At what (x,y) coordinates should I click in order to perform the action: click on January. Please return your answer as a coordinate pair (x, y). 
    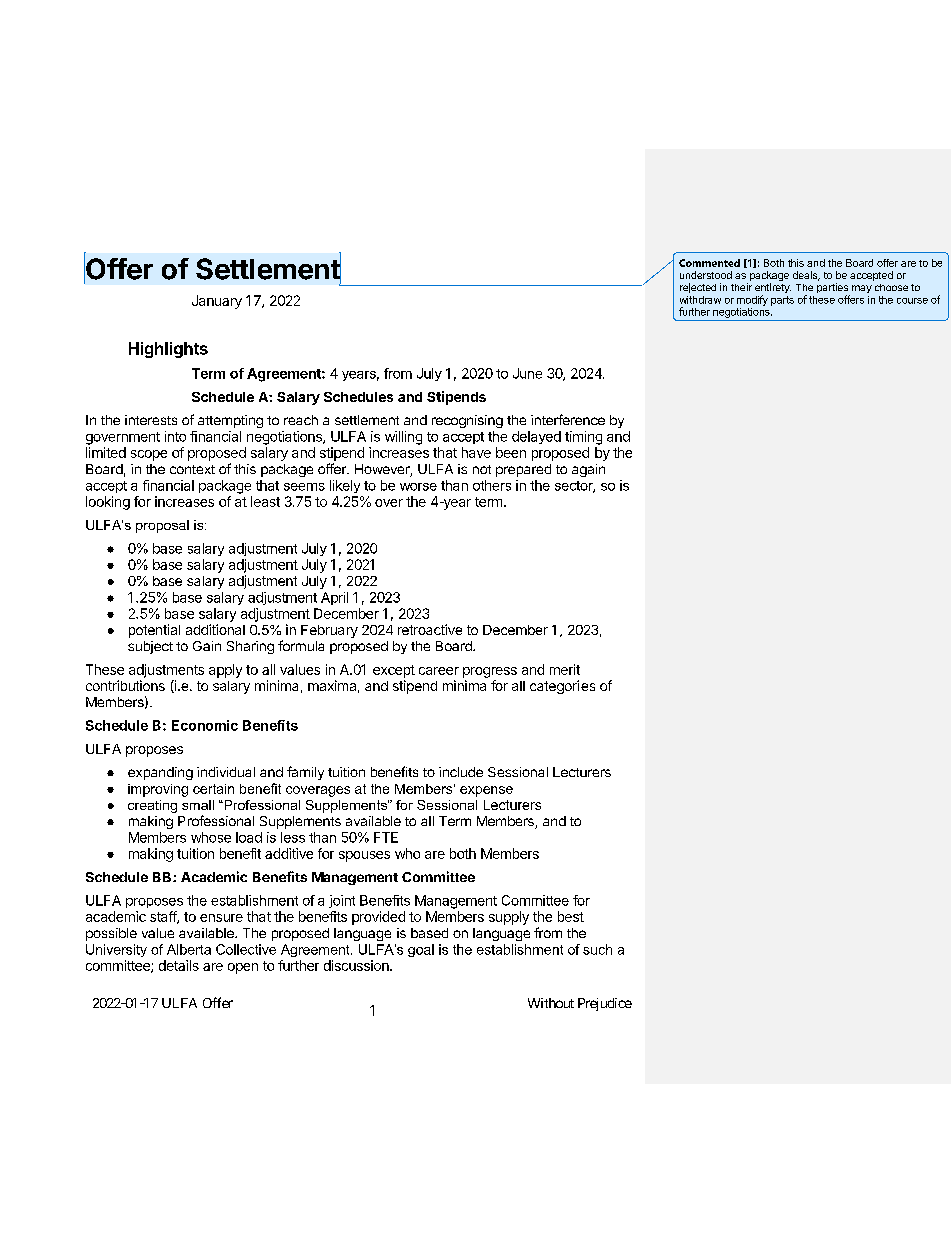
    Looking at the image, I should click on (217, 302).
